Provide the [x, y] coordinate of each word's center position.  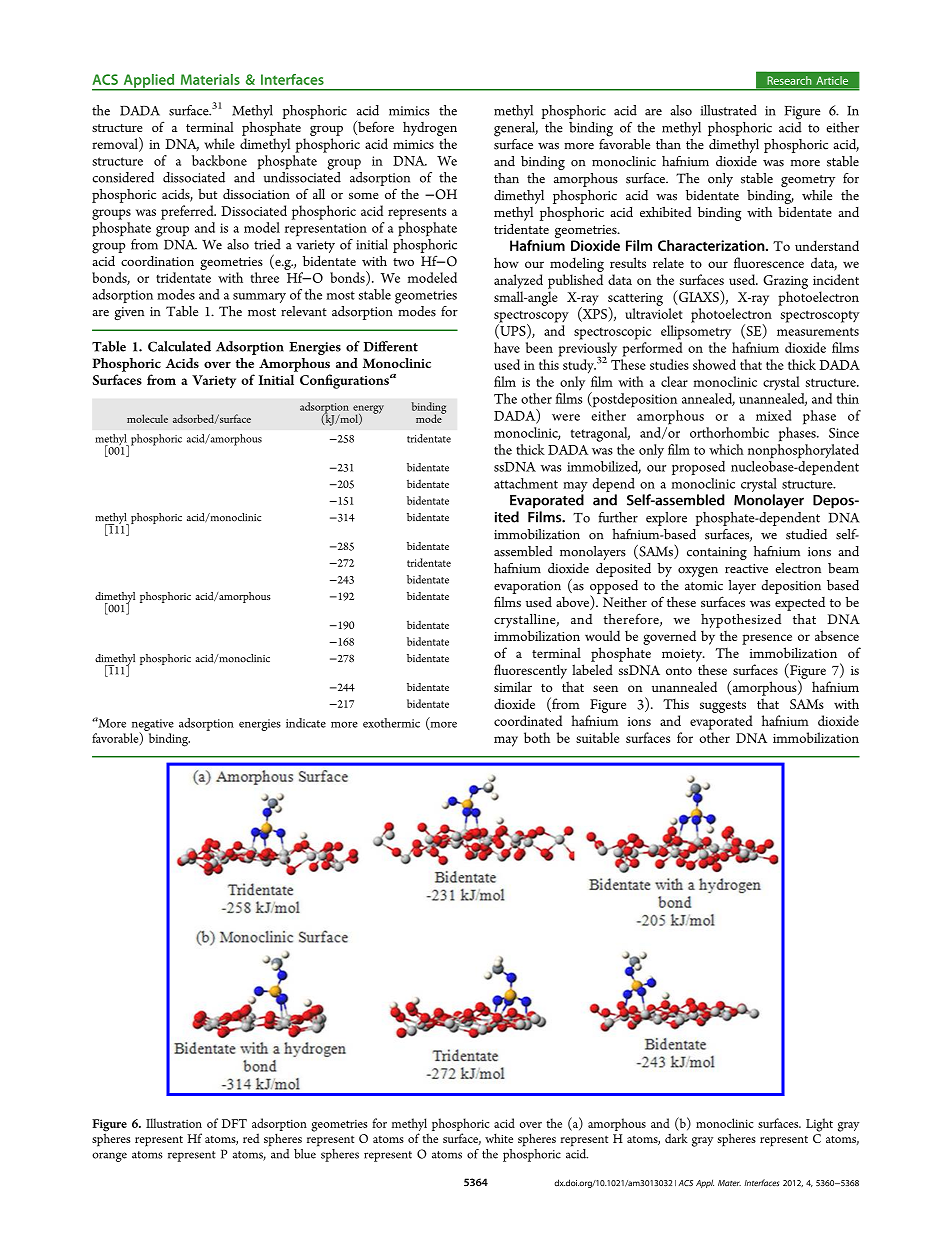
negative [152, 726]
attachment [526, 483]
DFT [234, 1123]
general [516, 129]
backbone [219, 160]
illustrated [729, 110]
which [726, 449]
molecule [147, 418]
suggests [723, 707]
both [537, 737]
